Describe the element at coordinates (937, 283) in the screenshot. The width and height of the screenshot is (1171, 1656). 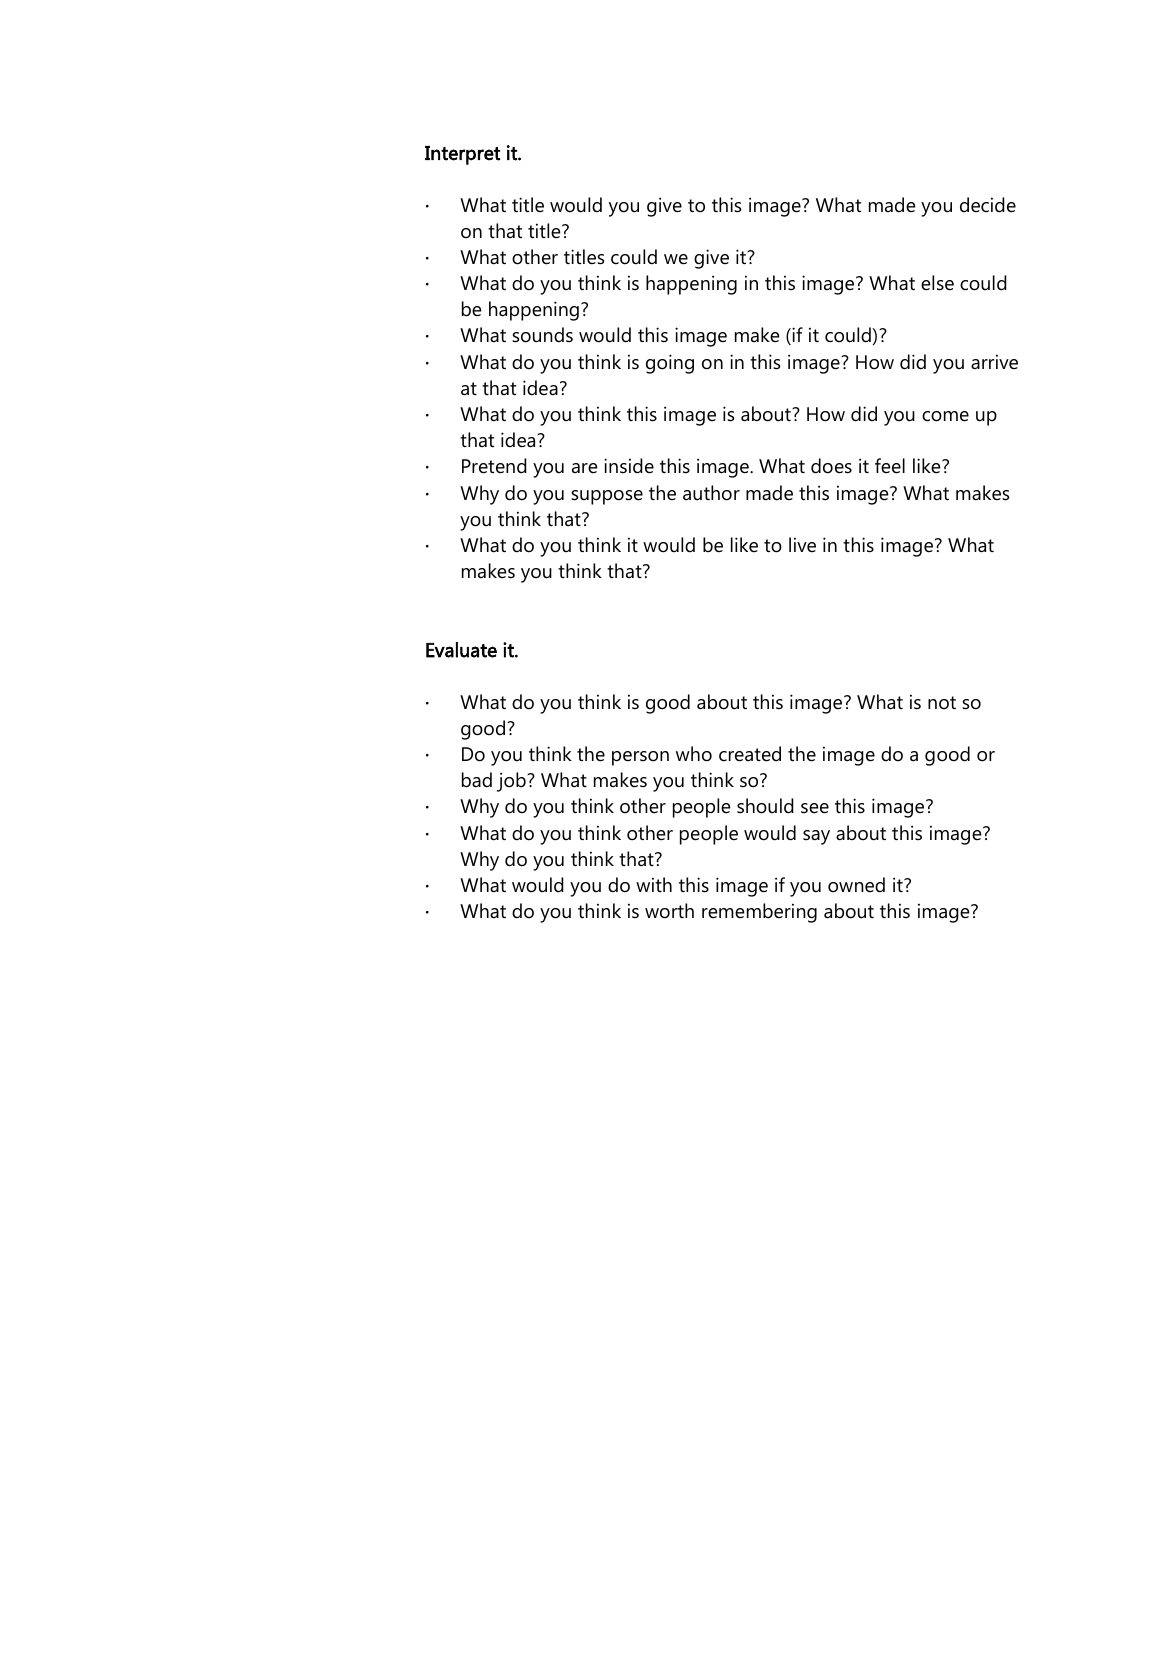
I see `else` at that location.
